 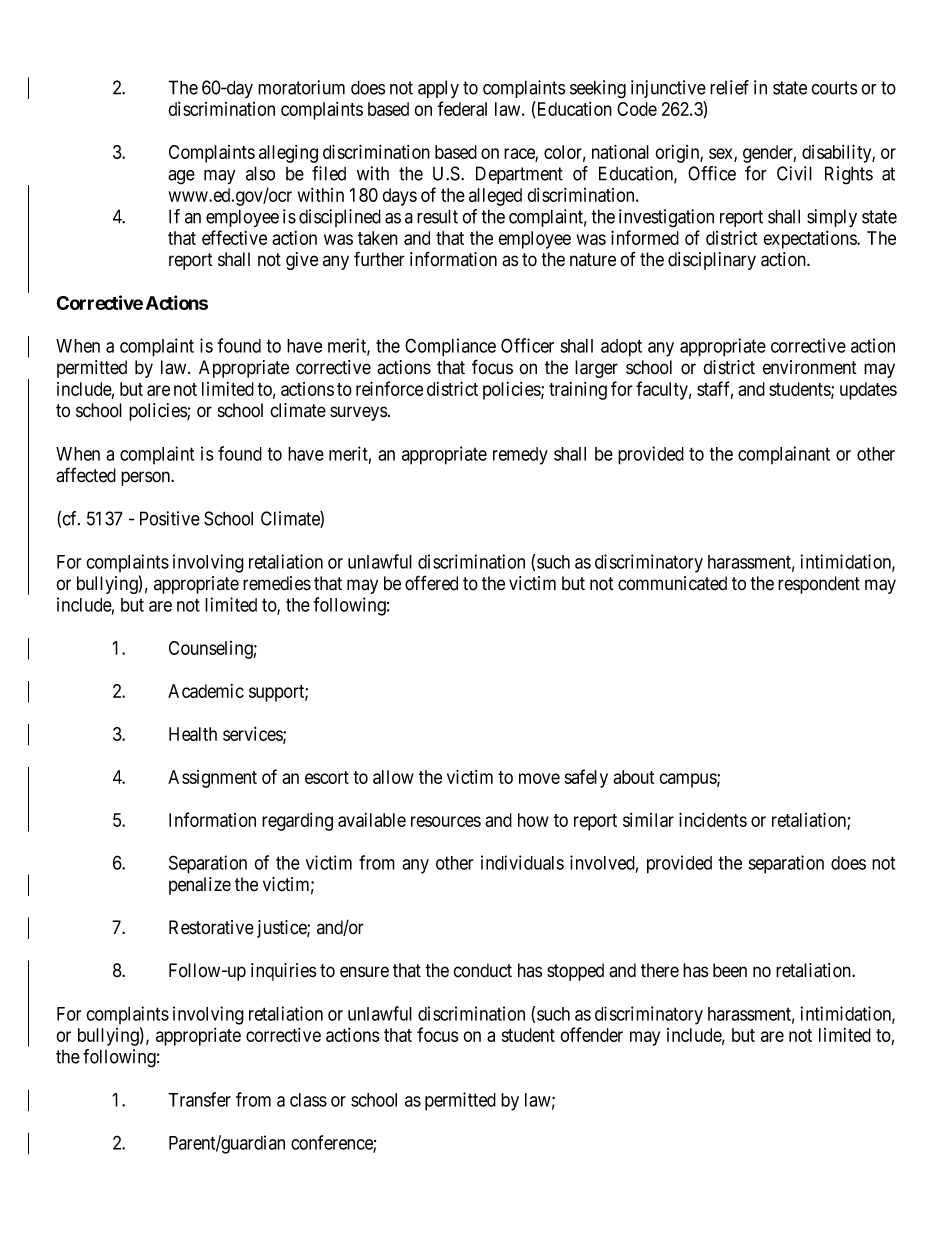 What do you see at coordinates (277, 583) in the screenshot?
I see `remedies` at bounding box center [277, 583].
